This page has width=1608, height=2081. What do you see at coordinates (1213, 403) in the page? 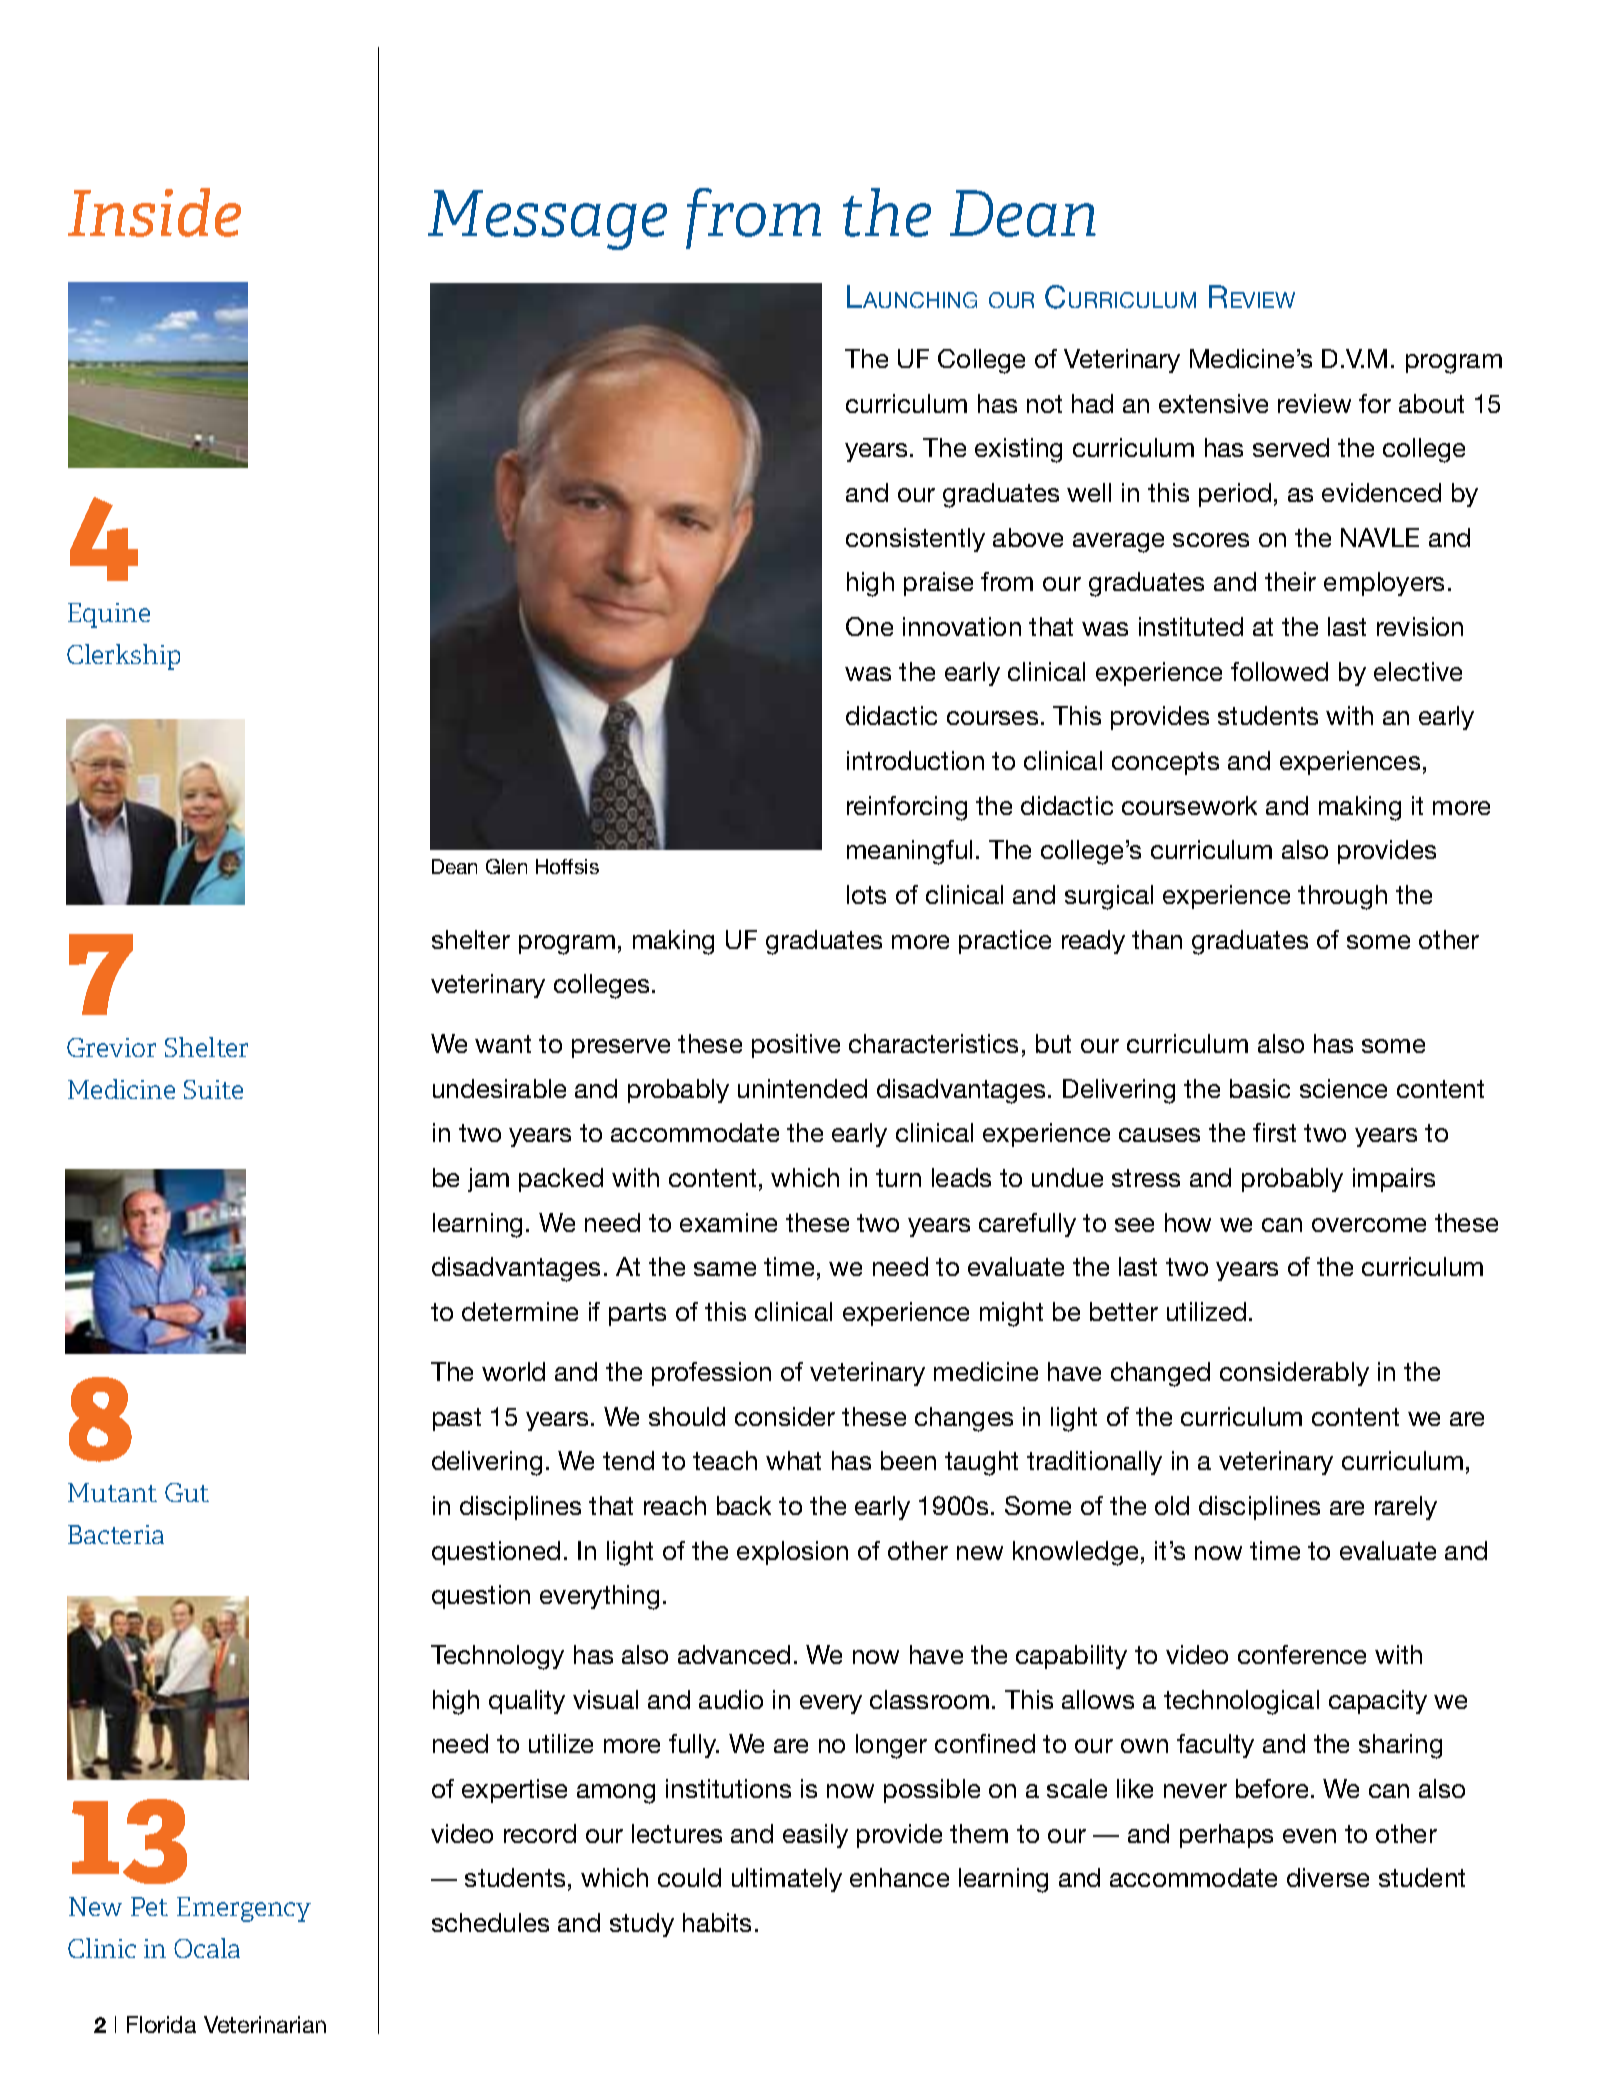
I see `extensive` at bounding box center [1213, 403].
